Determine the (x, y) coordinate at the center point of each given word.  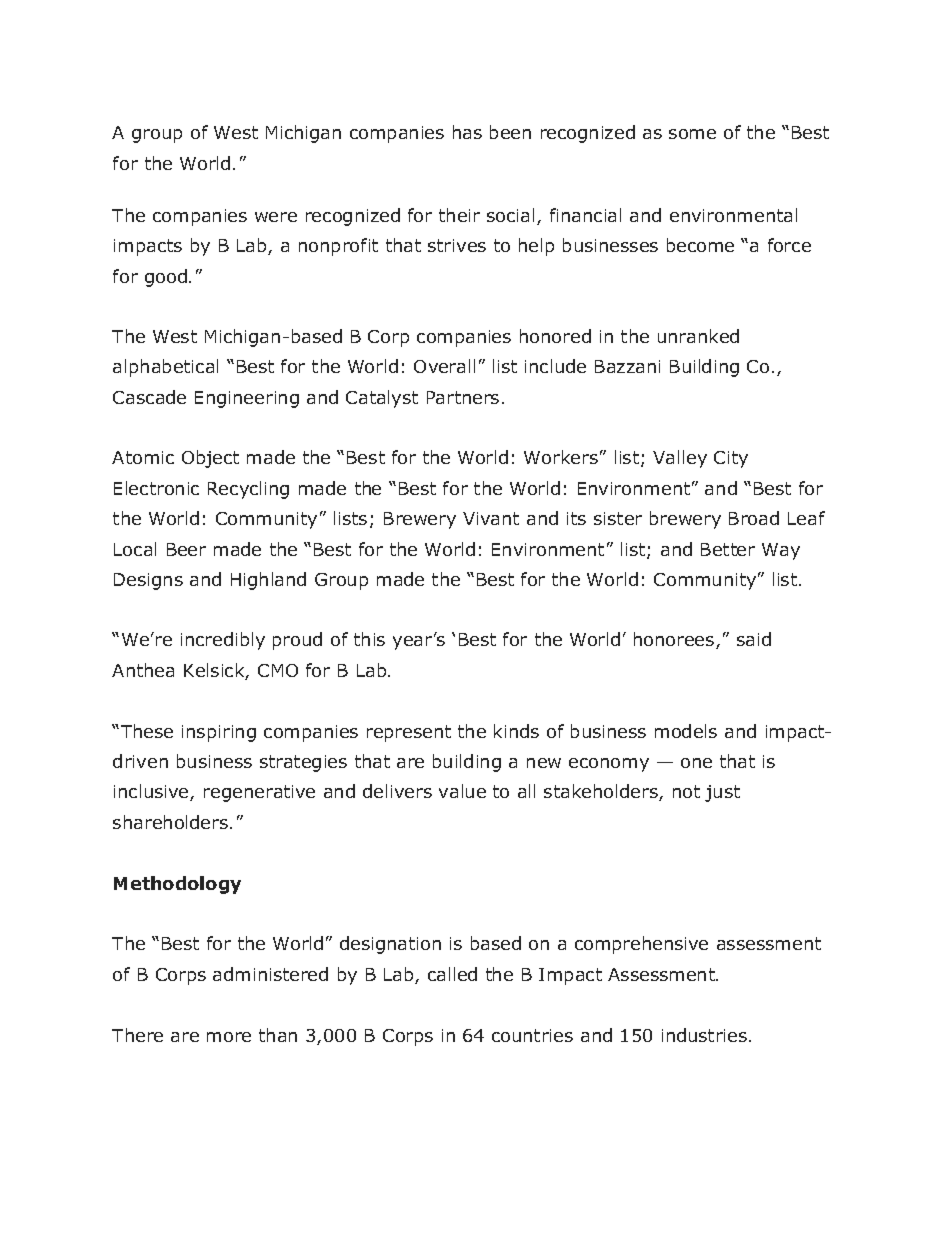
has (467, 132)
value (462, 791)
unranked (698, 336)
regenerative (259, 793)
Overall (444, 366)
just (722, 793)
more (229, 1037)
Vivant (491, 518)
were (276, 217)
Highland (268, 581)
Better (728, 549)
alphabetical (165, 368)
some (692, 134)
